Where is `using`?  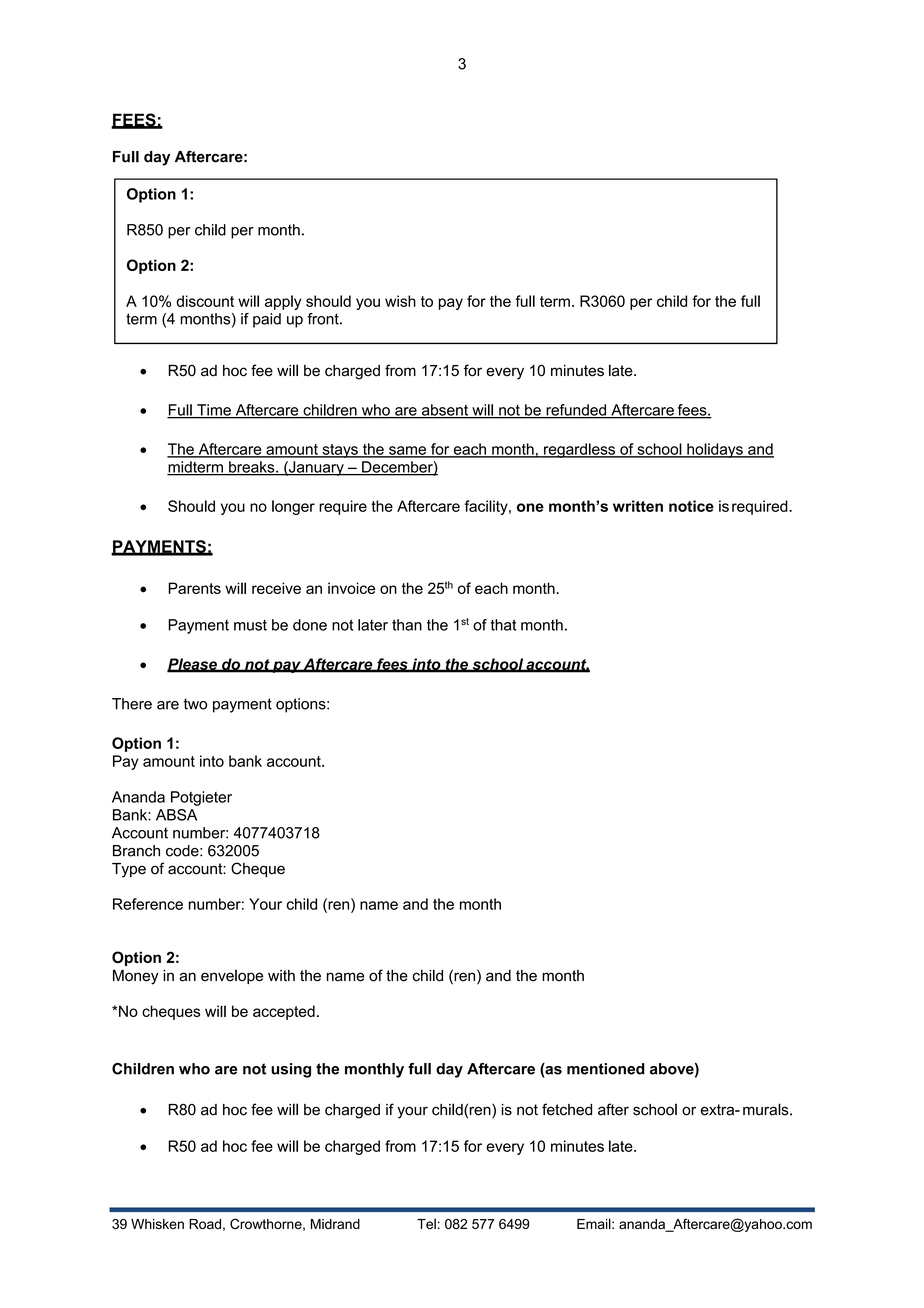 using is located at coordinates (291, 1070).
